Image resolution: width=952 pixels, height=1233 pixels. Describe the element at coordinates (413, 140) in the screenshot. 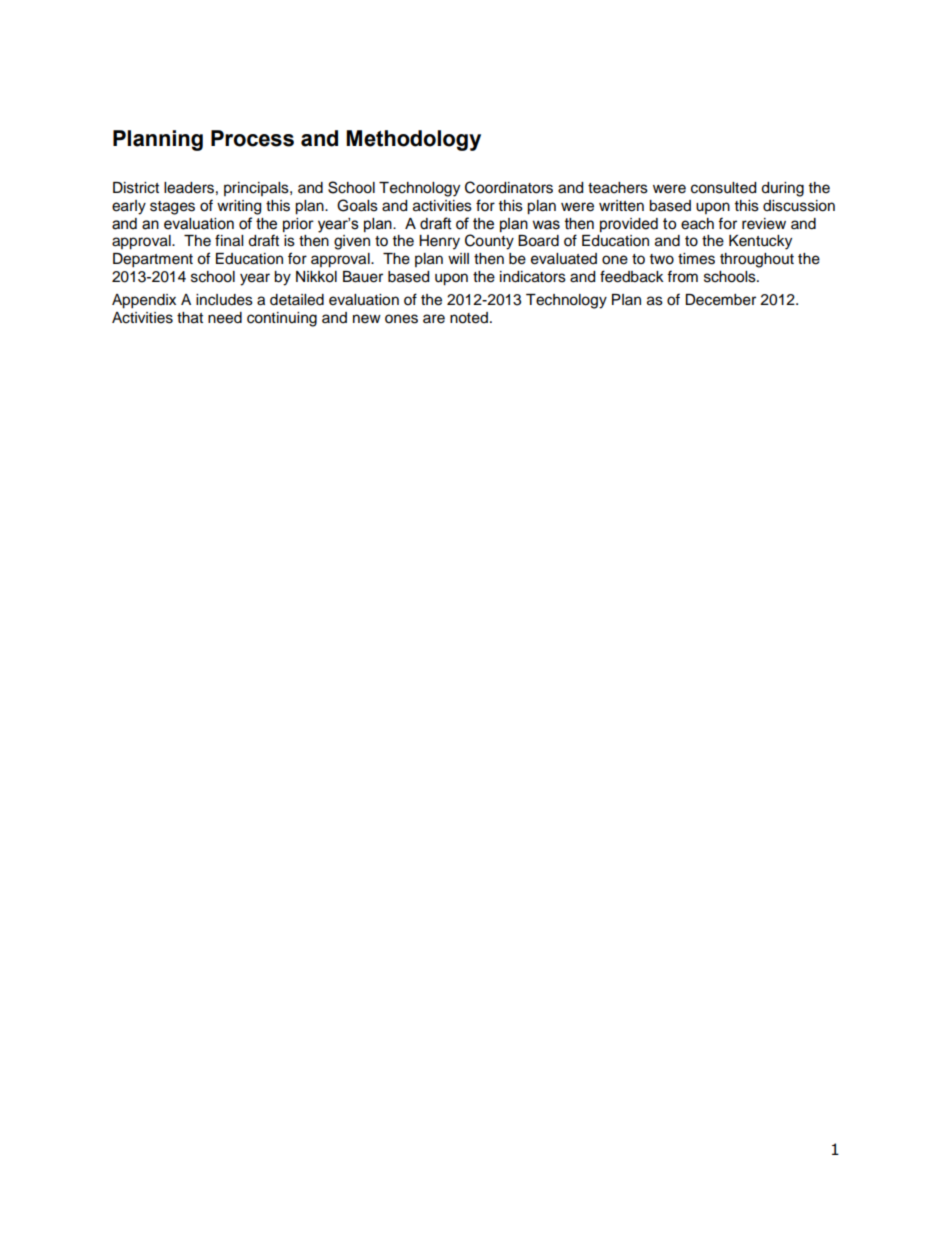

I see `Methodology` at that location.
